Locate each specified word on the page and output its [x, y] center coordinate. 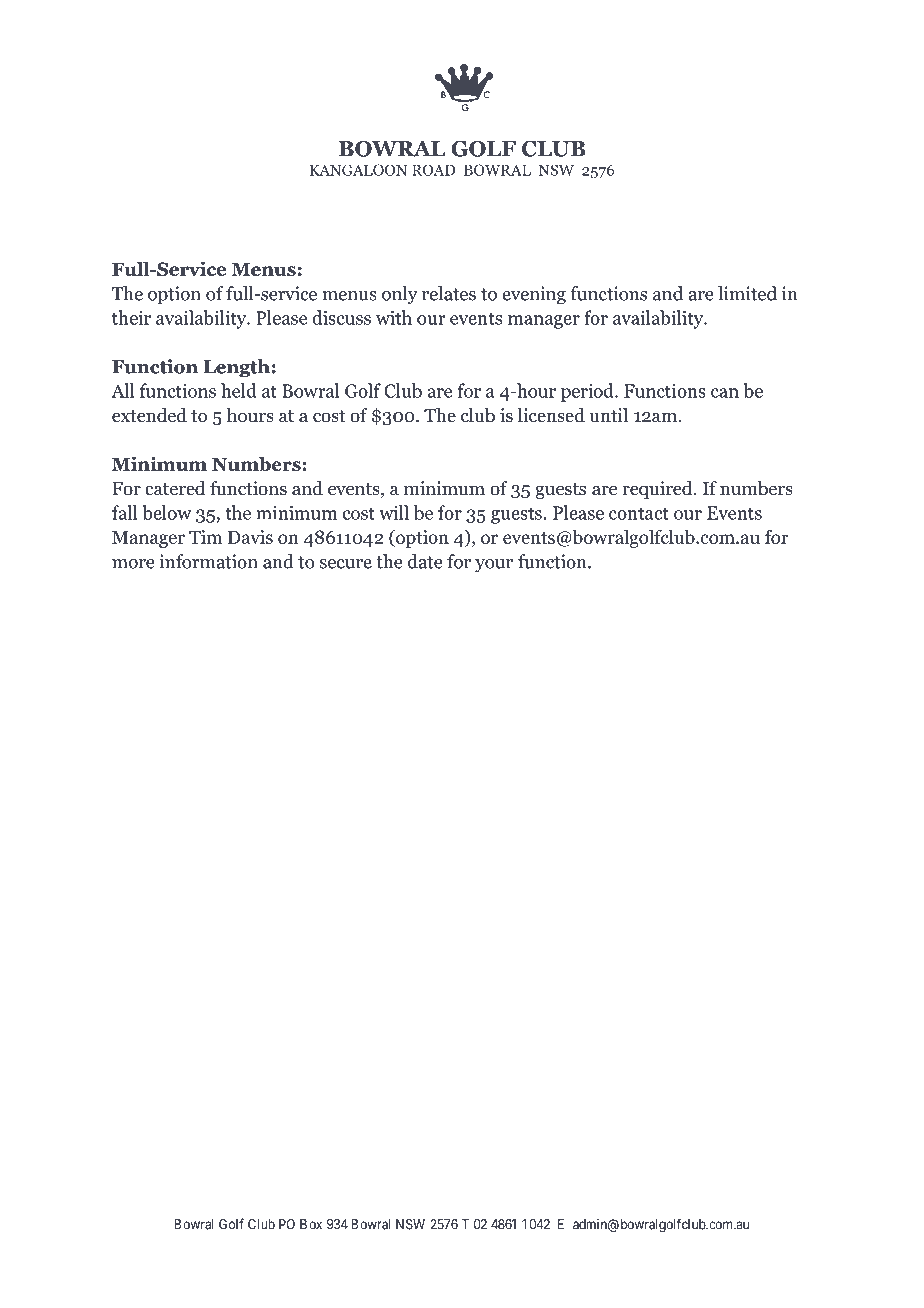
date [425, 561]
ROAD [433, 170]
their [131, 317]
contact [639, 513]
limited [747, 293]
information [208, 561]
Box [311, 1224]
